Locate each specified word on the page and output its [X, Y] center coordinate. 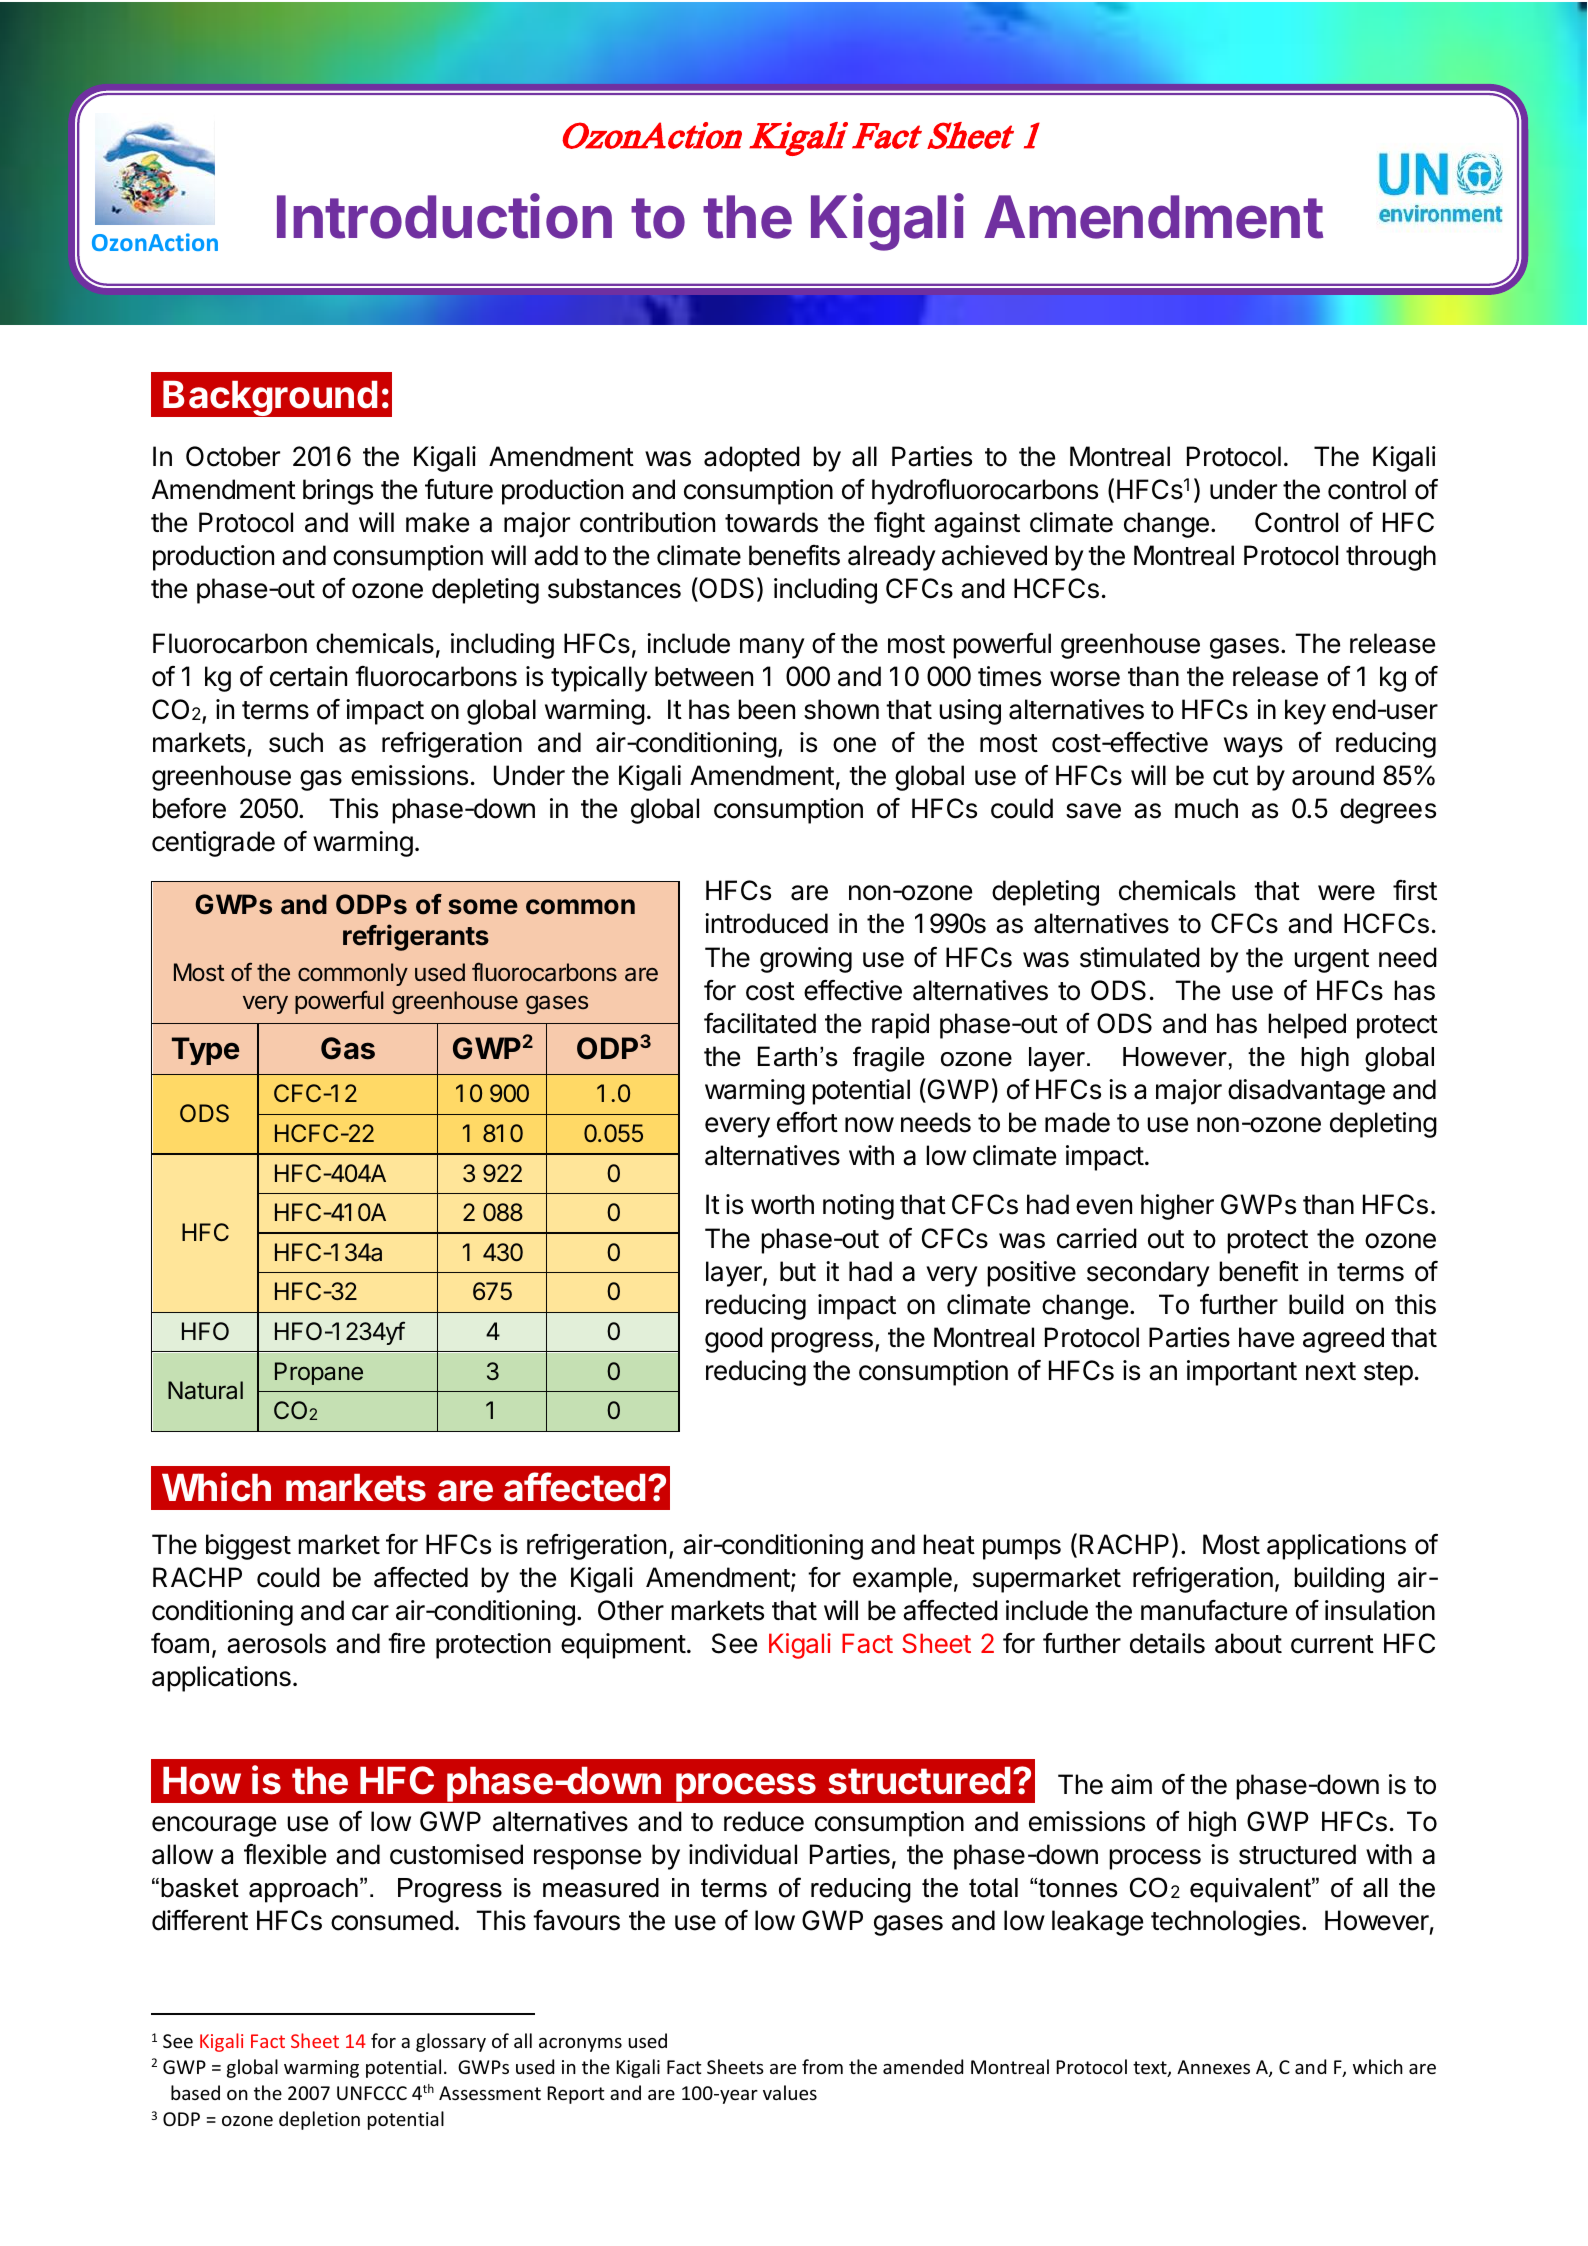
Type [205, 1051]
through [1391, 558]
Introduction [444, 216]
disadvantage [1306, 1092]
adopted [752, 459]
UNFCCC [372, 2093]
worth [782, 1204]
